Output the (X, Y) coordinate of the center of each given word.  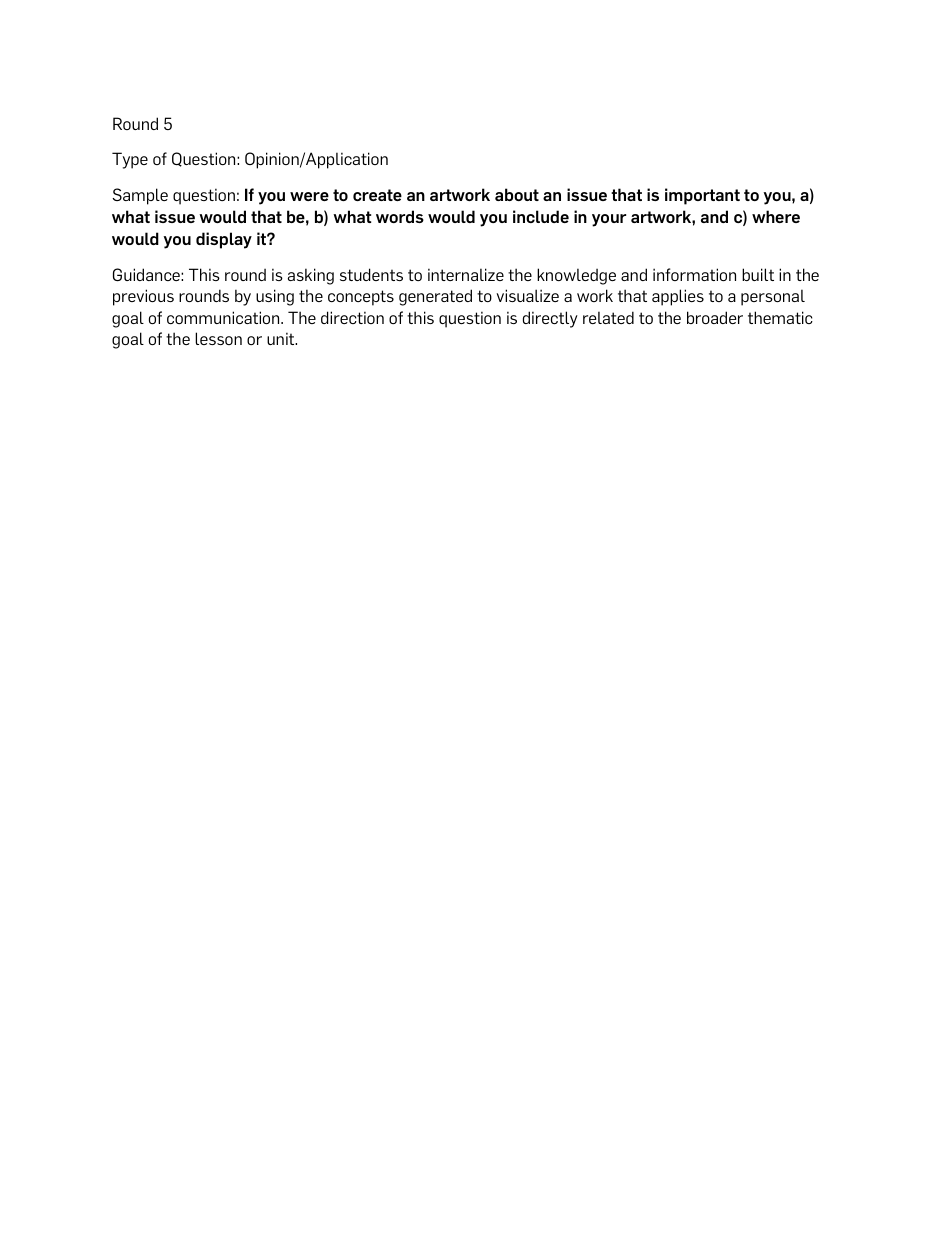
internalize (466, 274)
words (400, 216)
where (776, 216)
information (694, 274)
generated (435, 297)
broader (715, 317)
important (702, 196)
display (224, 240)
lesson (218, 338)
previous (143, 297)
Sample (140, 196)
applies (678, 297)
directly (550, 319)
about (517, 194)
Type (130, 160)
